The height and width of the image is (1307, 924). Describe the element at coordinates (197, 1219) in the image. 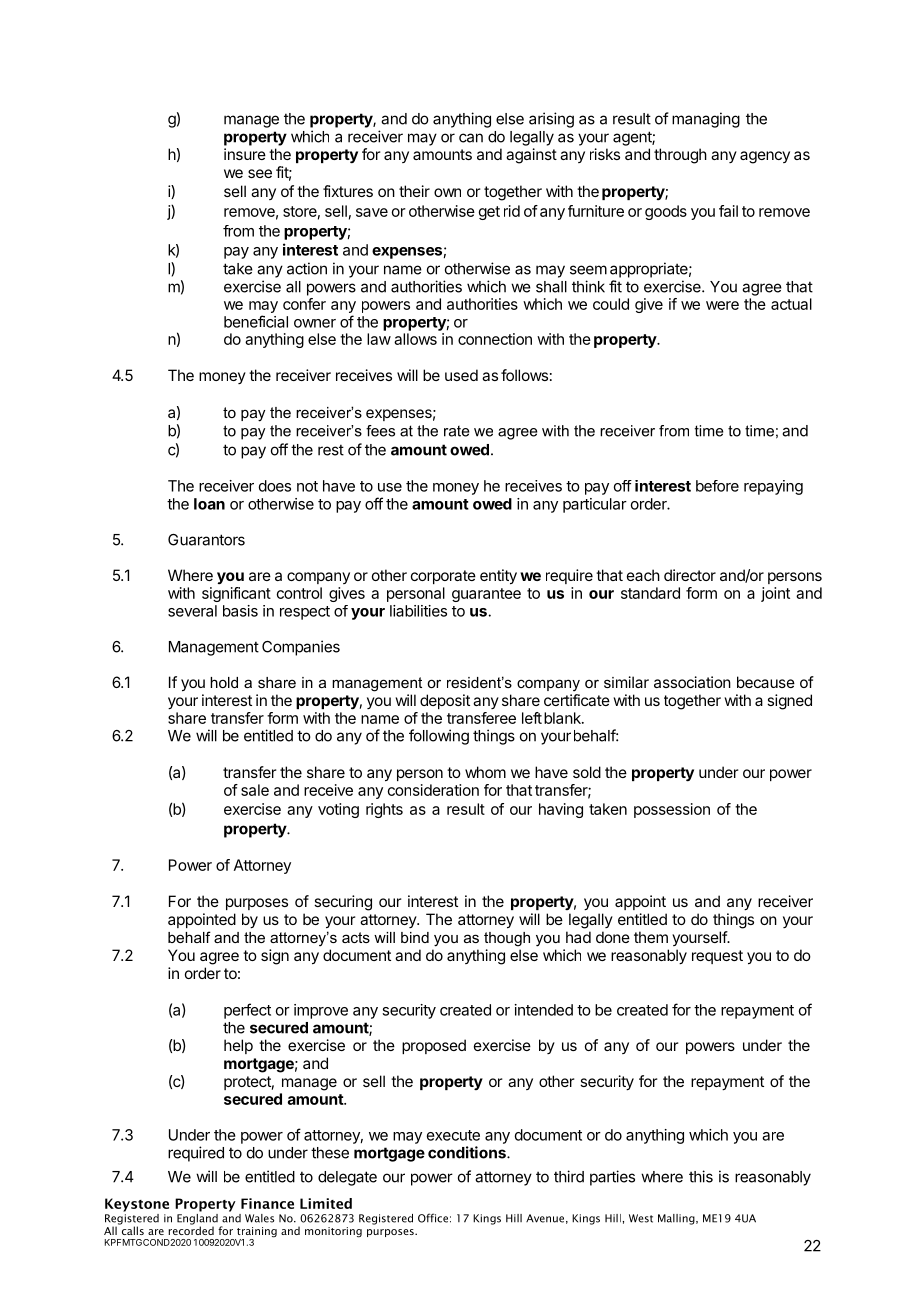

I see `England` at that location.
